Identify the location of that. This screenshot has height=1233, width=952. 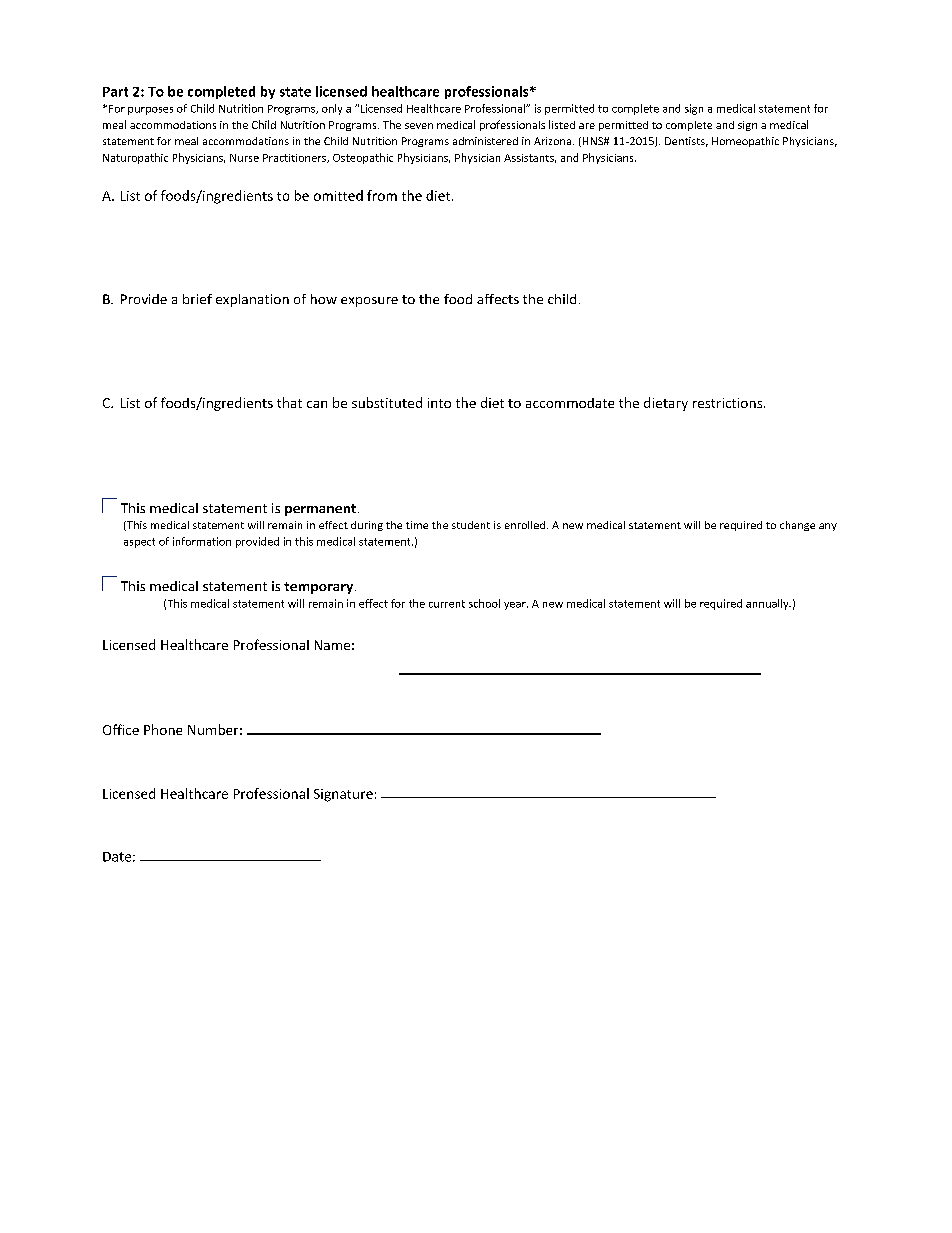
(289, 402).
